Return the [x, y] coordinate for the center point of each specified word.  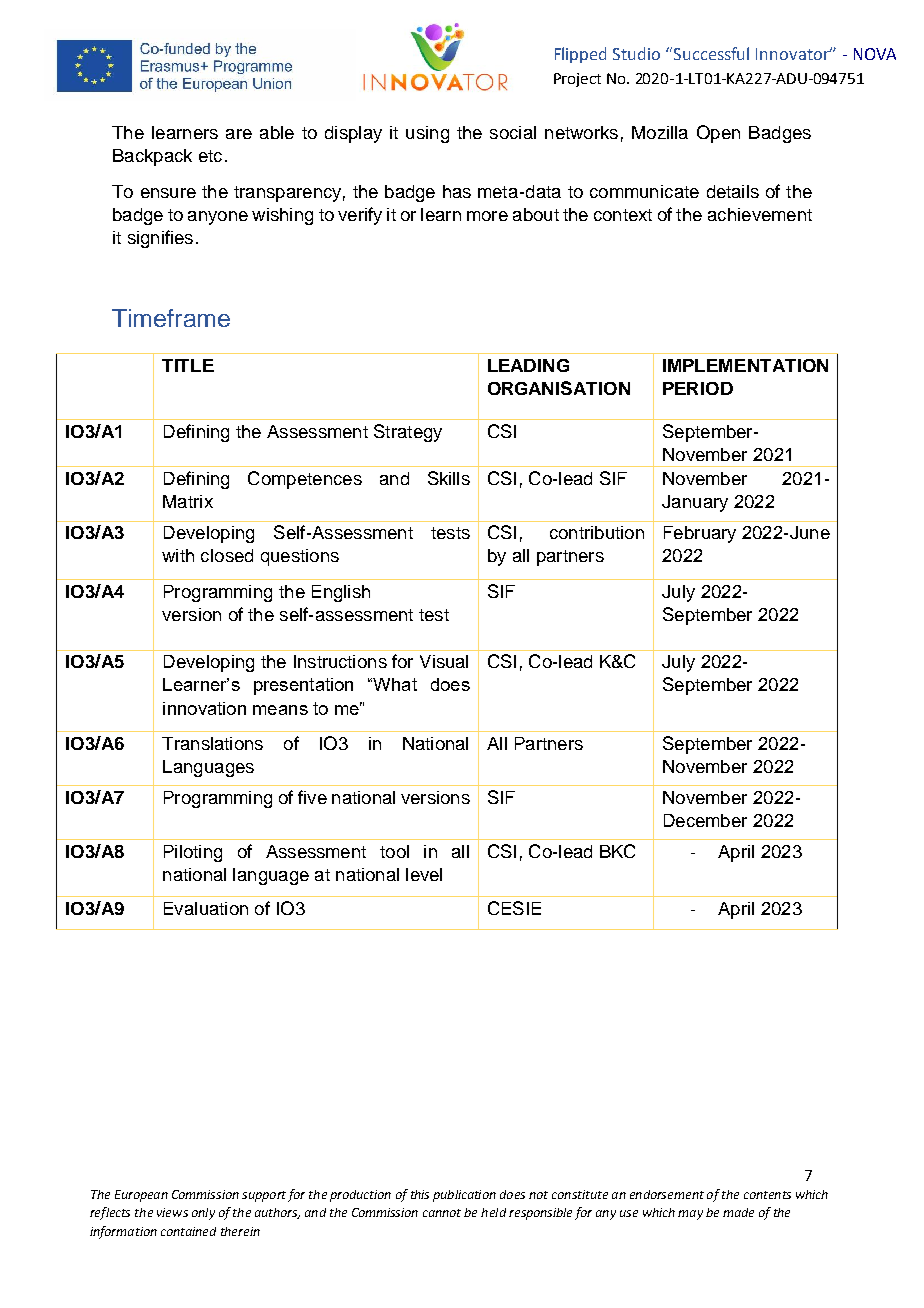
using [427, 134]
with [178, 555]
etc [210, 156]
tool [394, 851]
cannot [442, 1213]
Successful [711, 53]
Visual [444, 661]
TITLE [188, 365]
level [424, 874]
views [172, 1212]
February [700, 534]
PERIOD [698, 388]
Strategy [408, 433]
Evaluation [206, 908]
